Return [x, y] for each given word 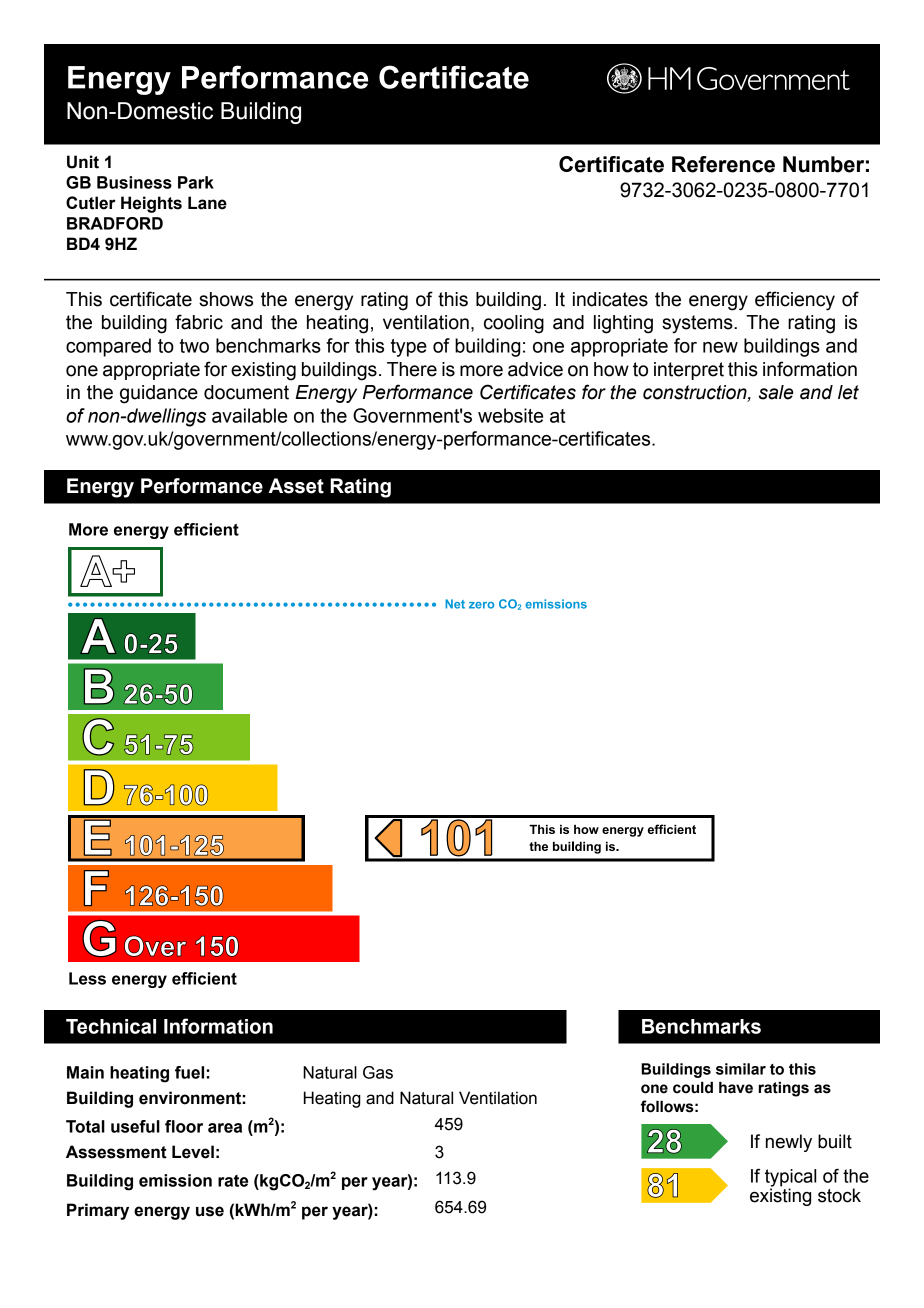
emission [175, 1180]
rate [233, 1181]
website [510, 415]
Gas [378, 1072]
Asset [296, 486]
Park [196, 182]
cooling [514, 324]
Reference [723, 164]
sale [776, 392]
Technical [111, 1026]
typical [790, 1179]
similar [741, 1069]
